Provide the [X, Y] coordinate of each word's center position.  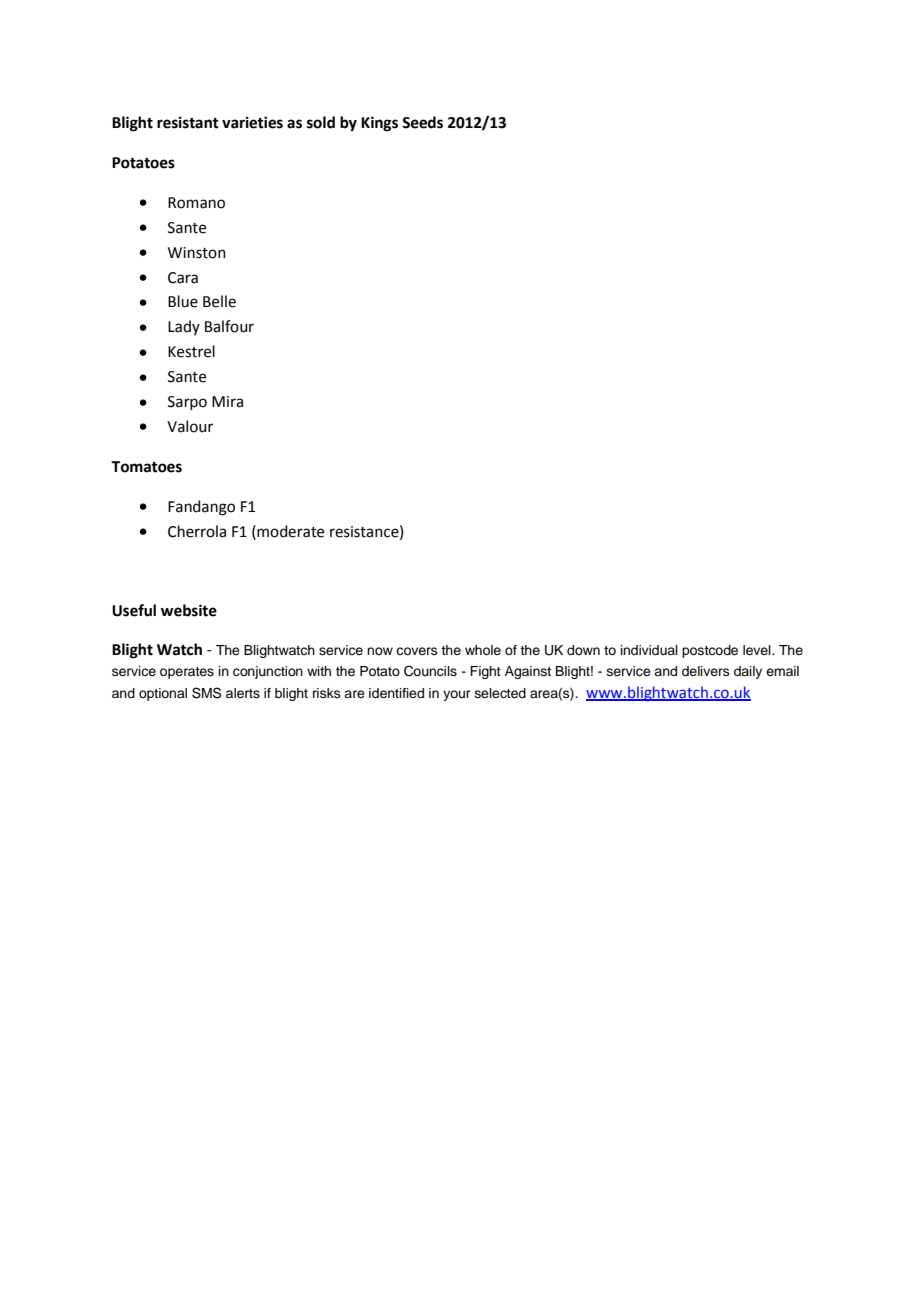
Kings [379, 124]
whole [483, 650]
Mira [227, 402]
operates [187, 673]
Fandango [201, 508]
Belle [219, 301]
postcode [710, 651]
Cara [183, 278]
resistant [188, 122]
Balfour [229, 326]
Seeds [422, 122]
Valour [190, 426]
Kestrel [191, 351]
